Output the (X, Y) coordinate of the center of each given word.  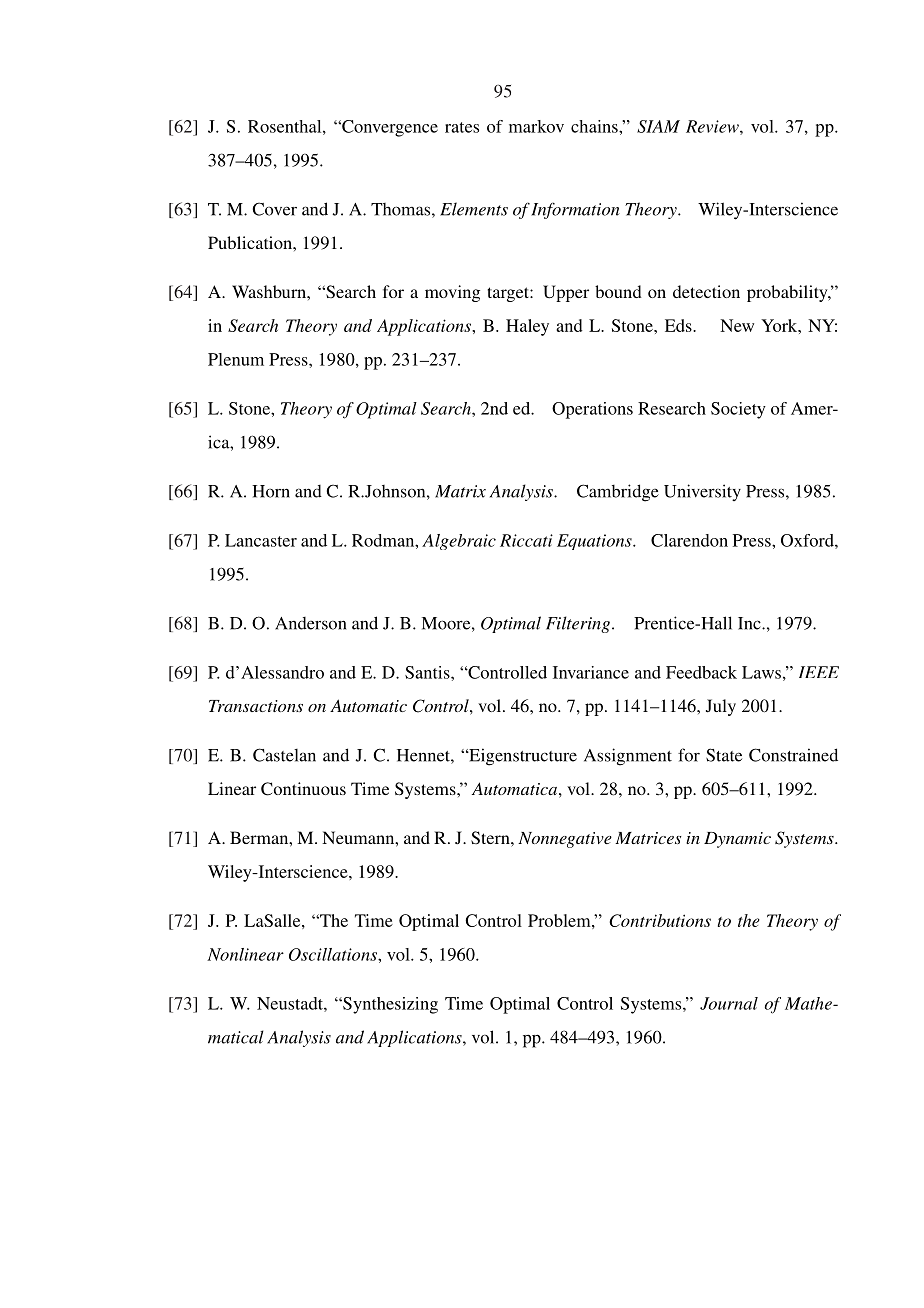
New (737, 325)
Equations (595, 542)
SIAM (658, 126)
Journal (729, 1003)
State (724, 755)
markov (536, 126)
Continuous (303, 789)
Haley (527, 327)
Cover (275, 209)
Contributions (660, 920)
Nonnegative (565, 840)
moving (452, 293)
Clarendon (689, 540)
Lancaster (261, 540)
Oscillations (334, 954)
